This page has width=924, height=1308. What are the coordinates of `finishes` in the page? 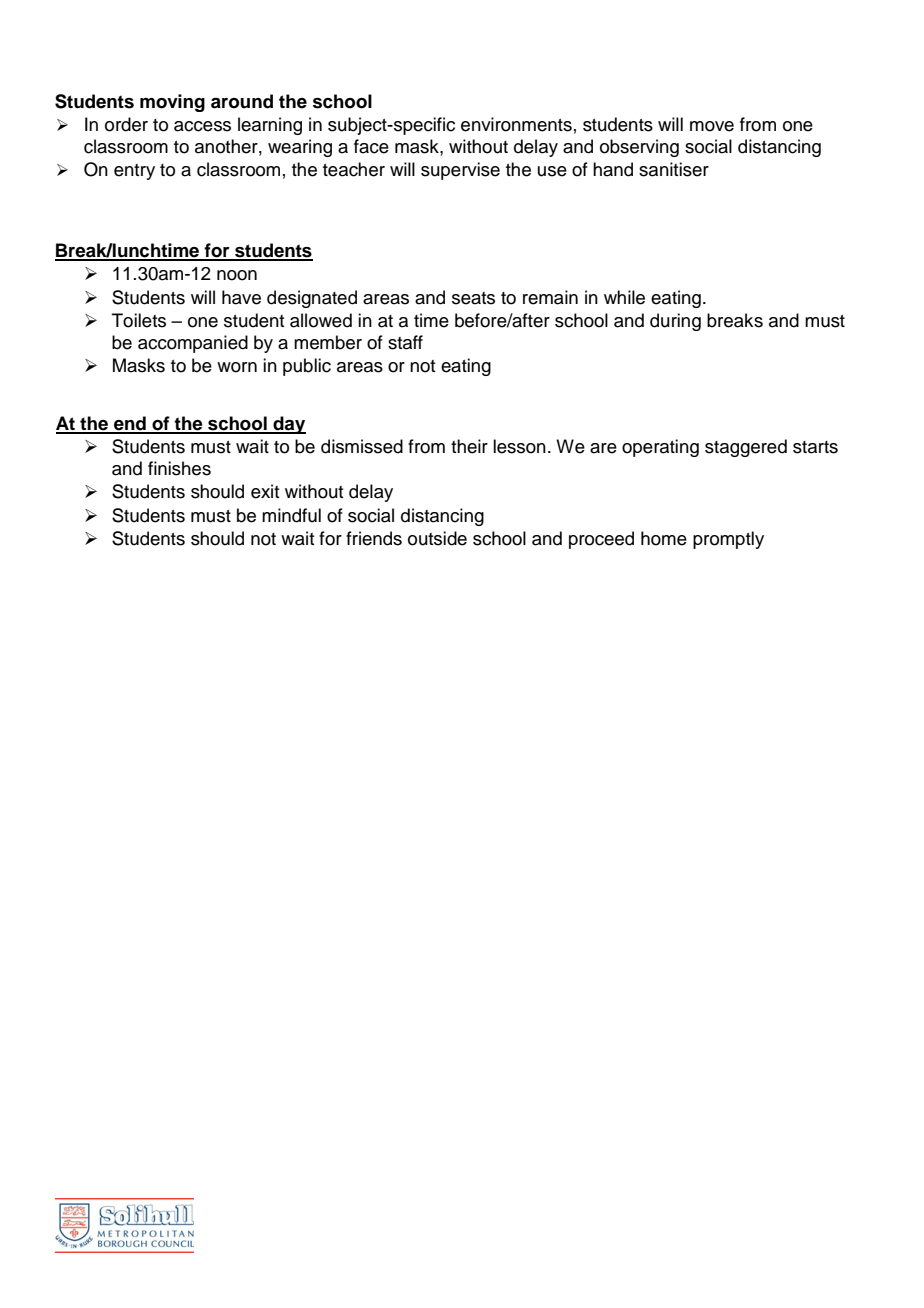 It's located at (179, 468).
